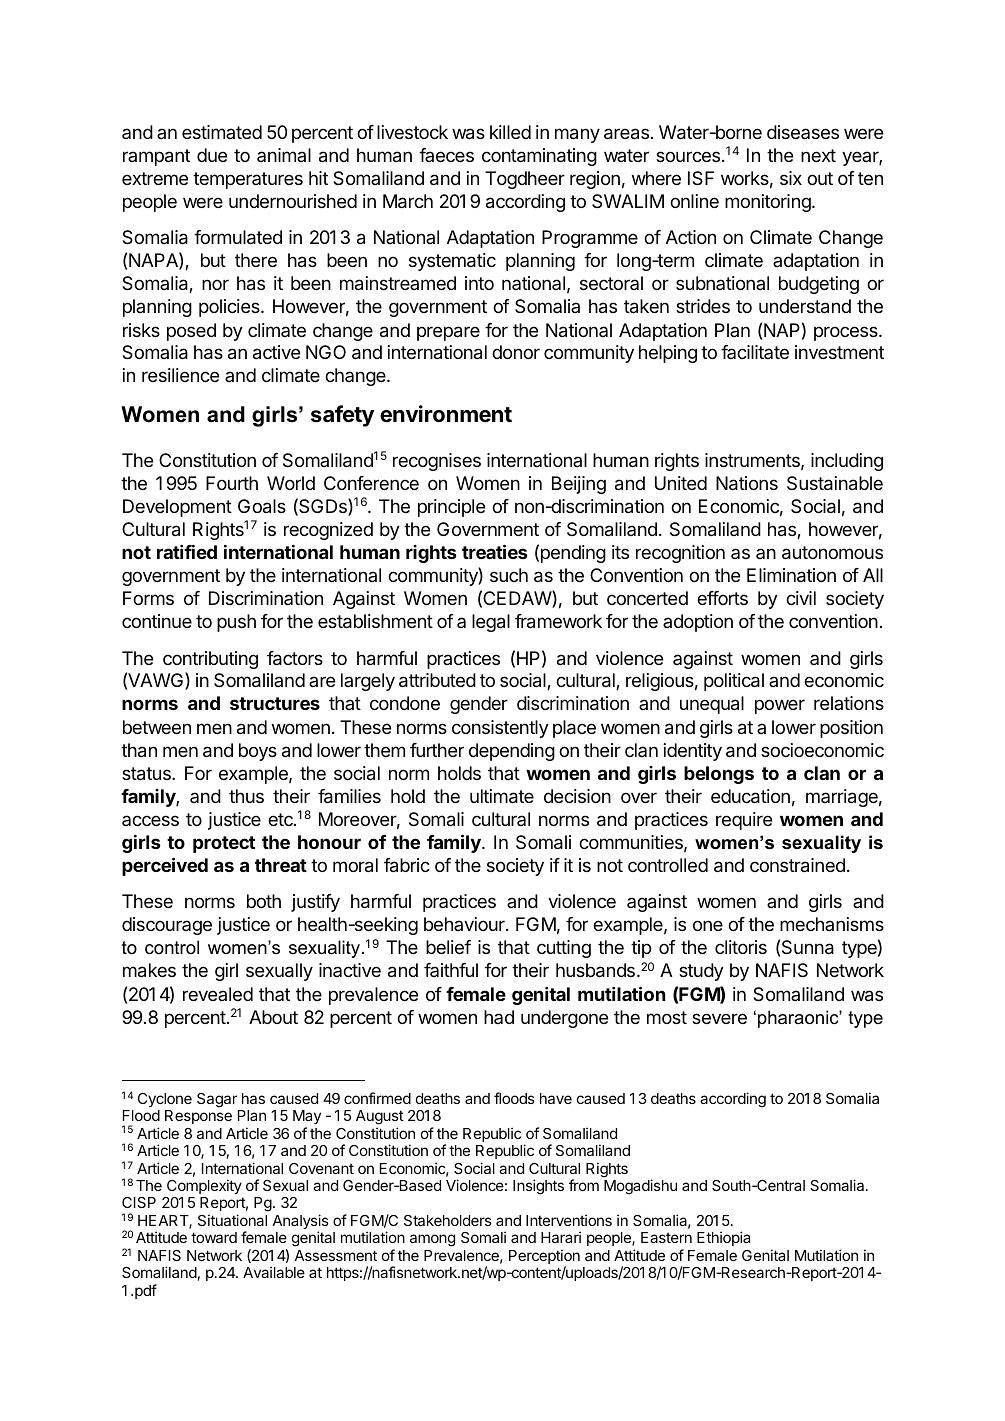 The height and width of the page is (1421, 1005). I want to click on protect, so click(224, 844).
